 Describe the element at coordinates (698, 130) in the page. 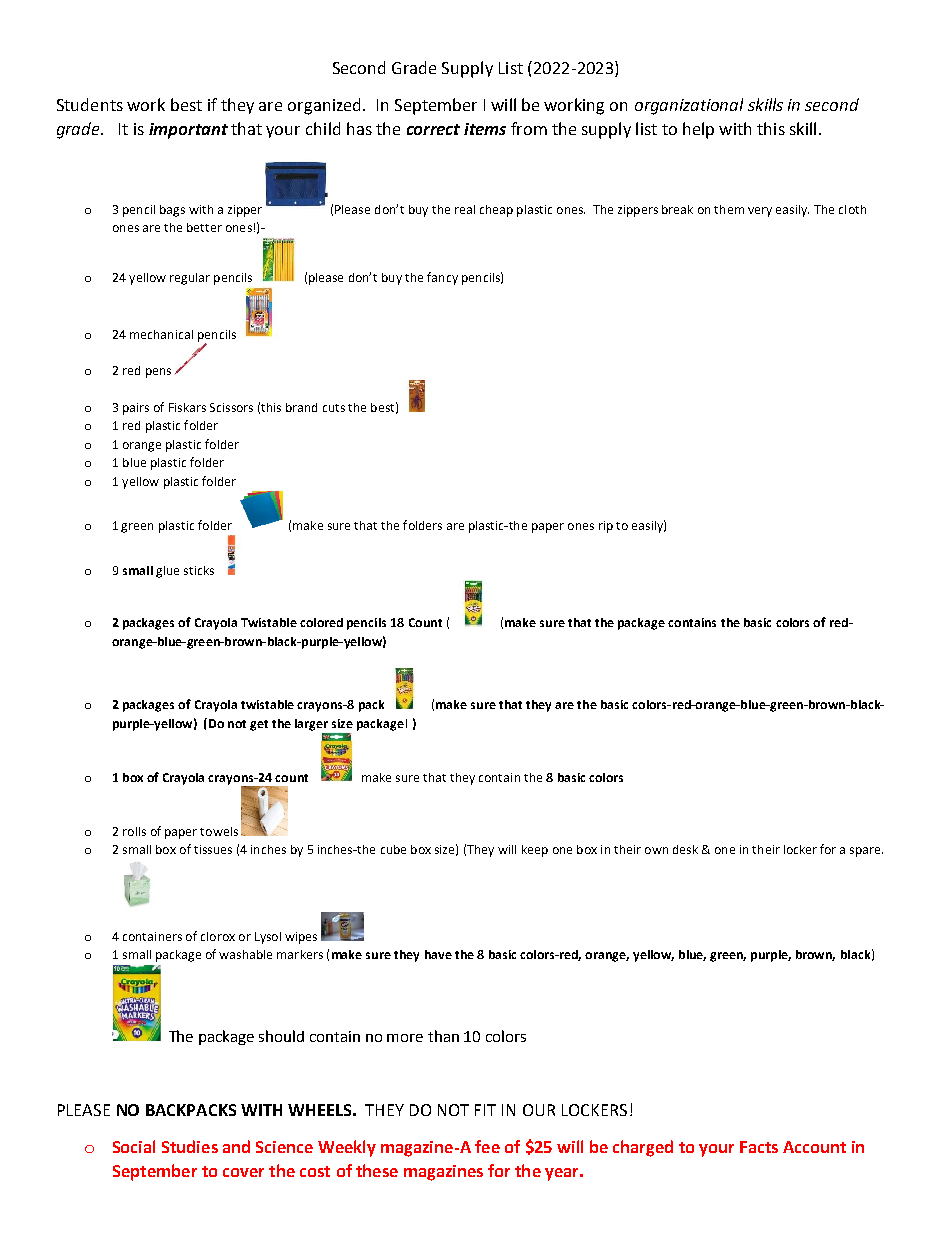

I see `help` at that location.
